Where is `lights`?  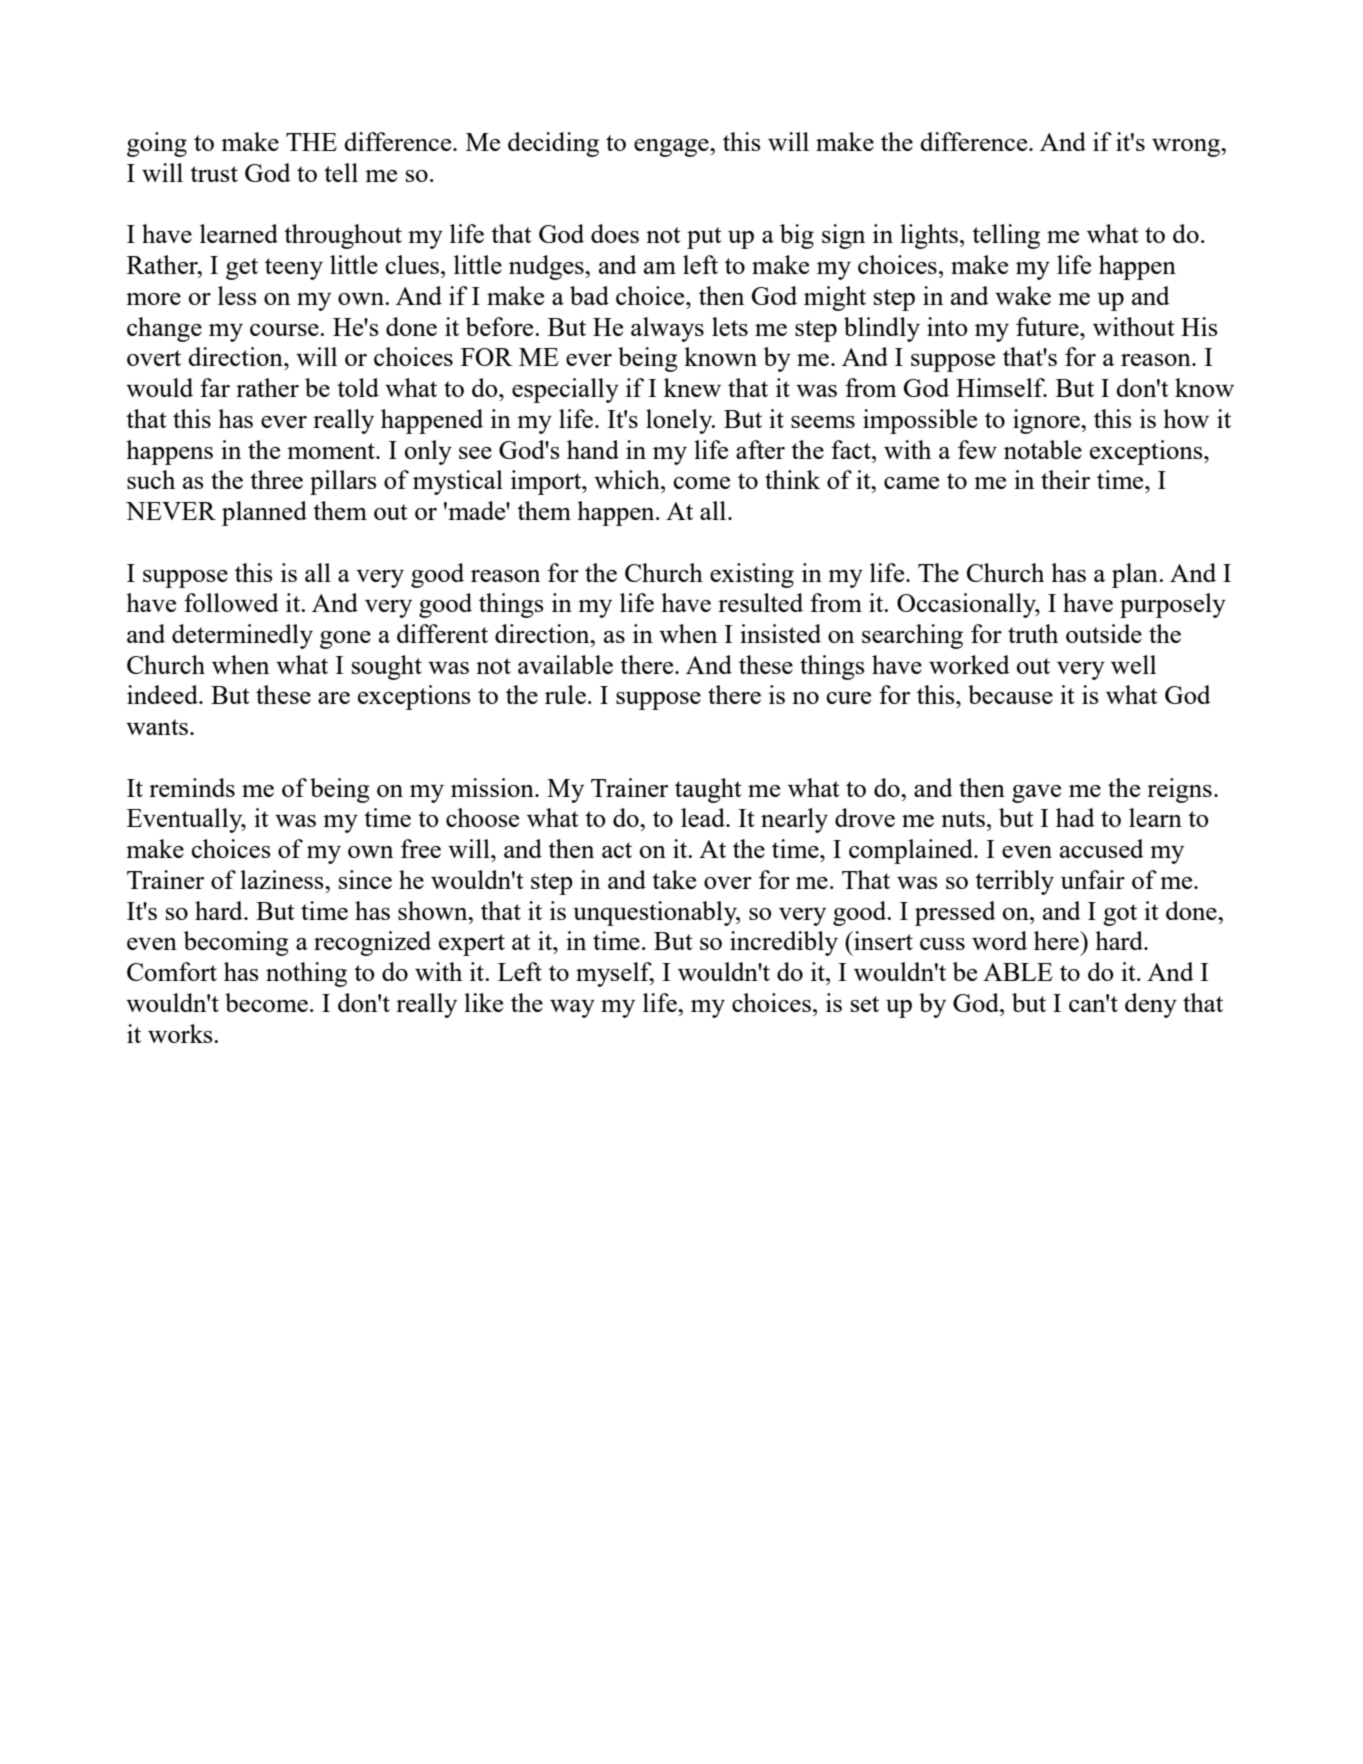
lights is located at coordinates (929, 236).
